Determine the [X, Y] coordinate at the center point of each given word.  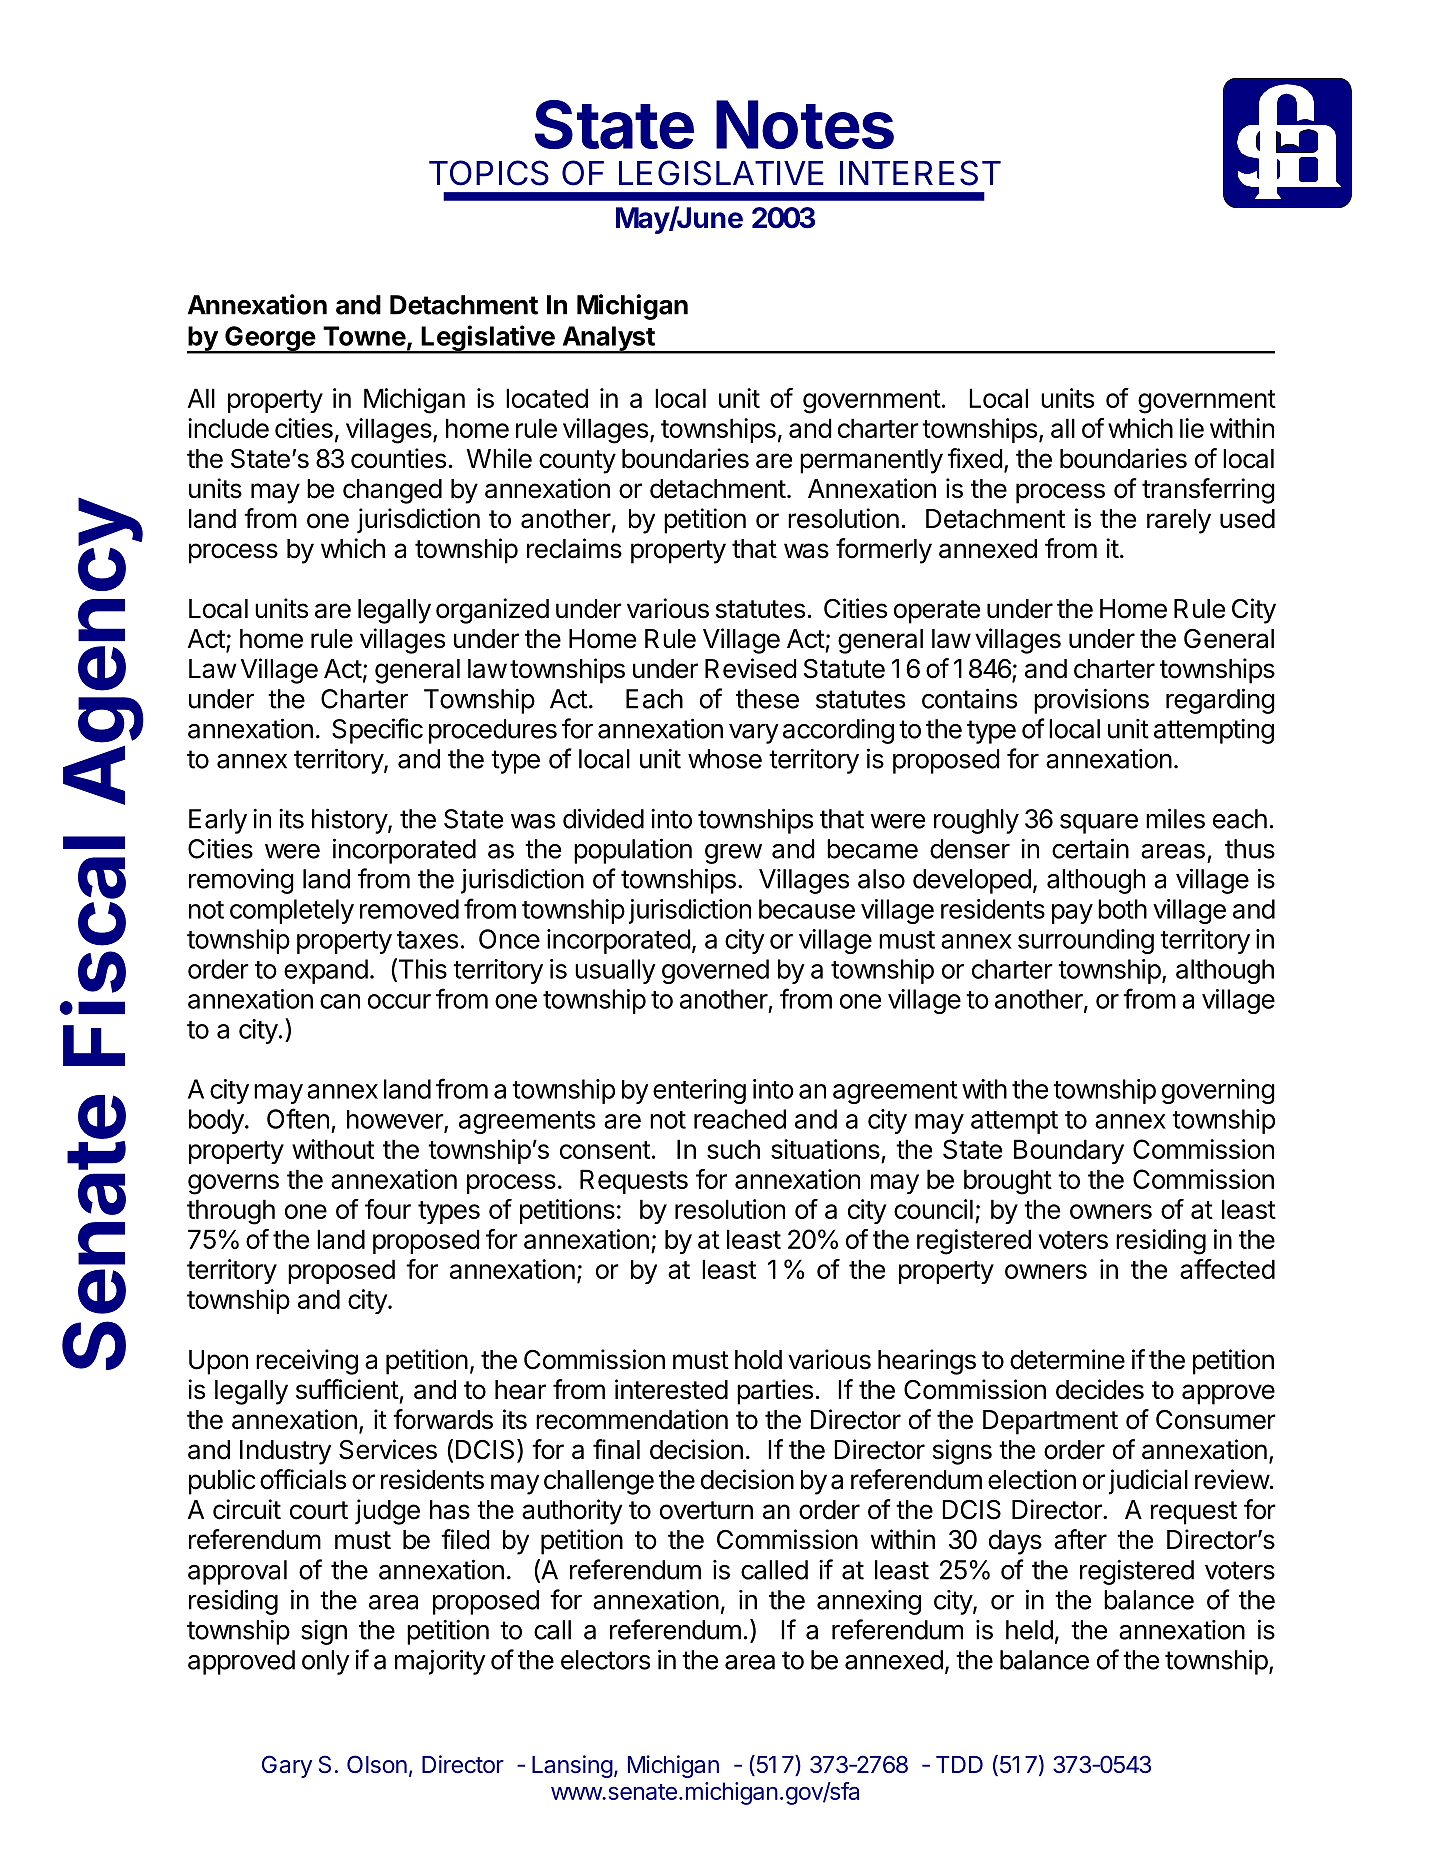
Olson [377, 1764]
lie [1192, 428]
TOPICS [489, 173]
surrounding [1086, 941]
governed [715, 971]
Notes [805, 124]
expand [326, 971]
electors [605, 1660]
